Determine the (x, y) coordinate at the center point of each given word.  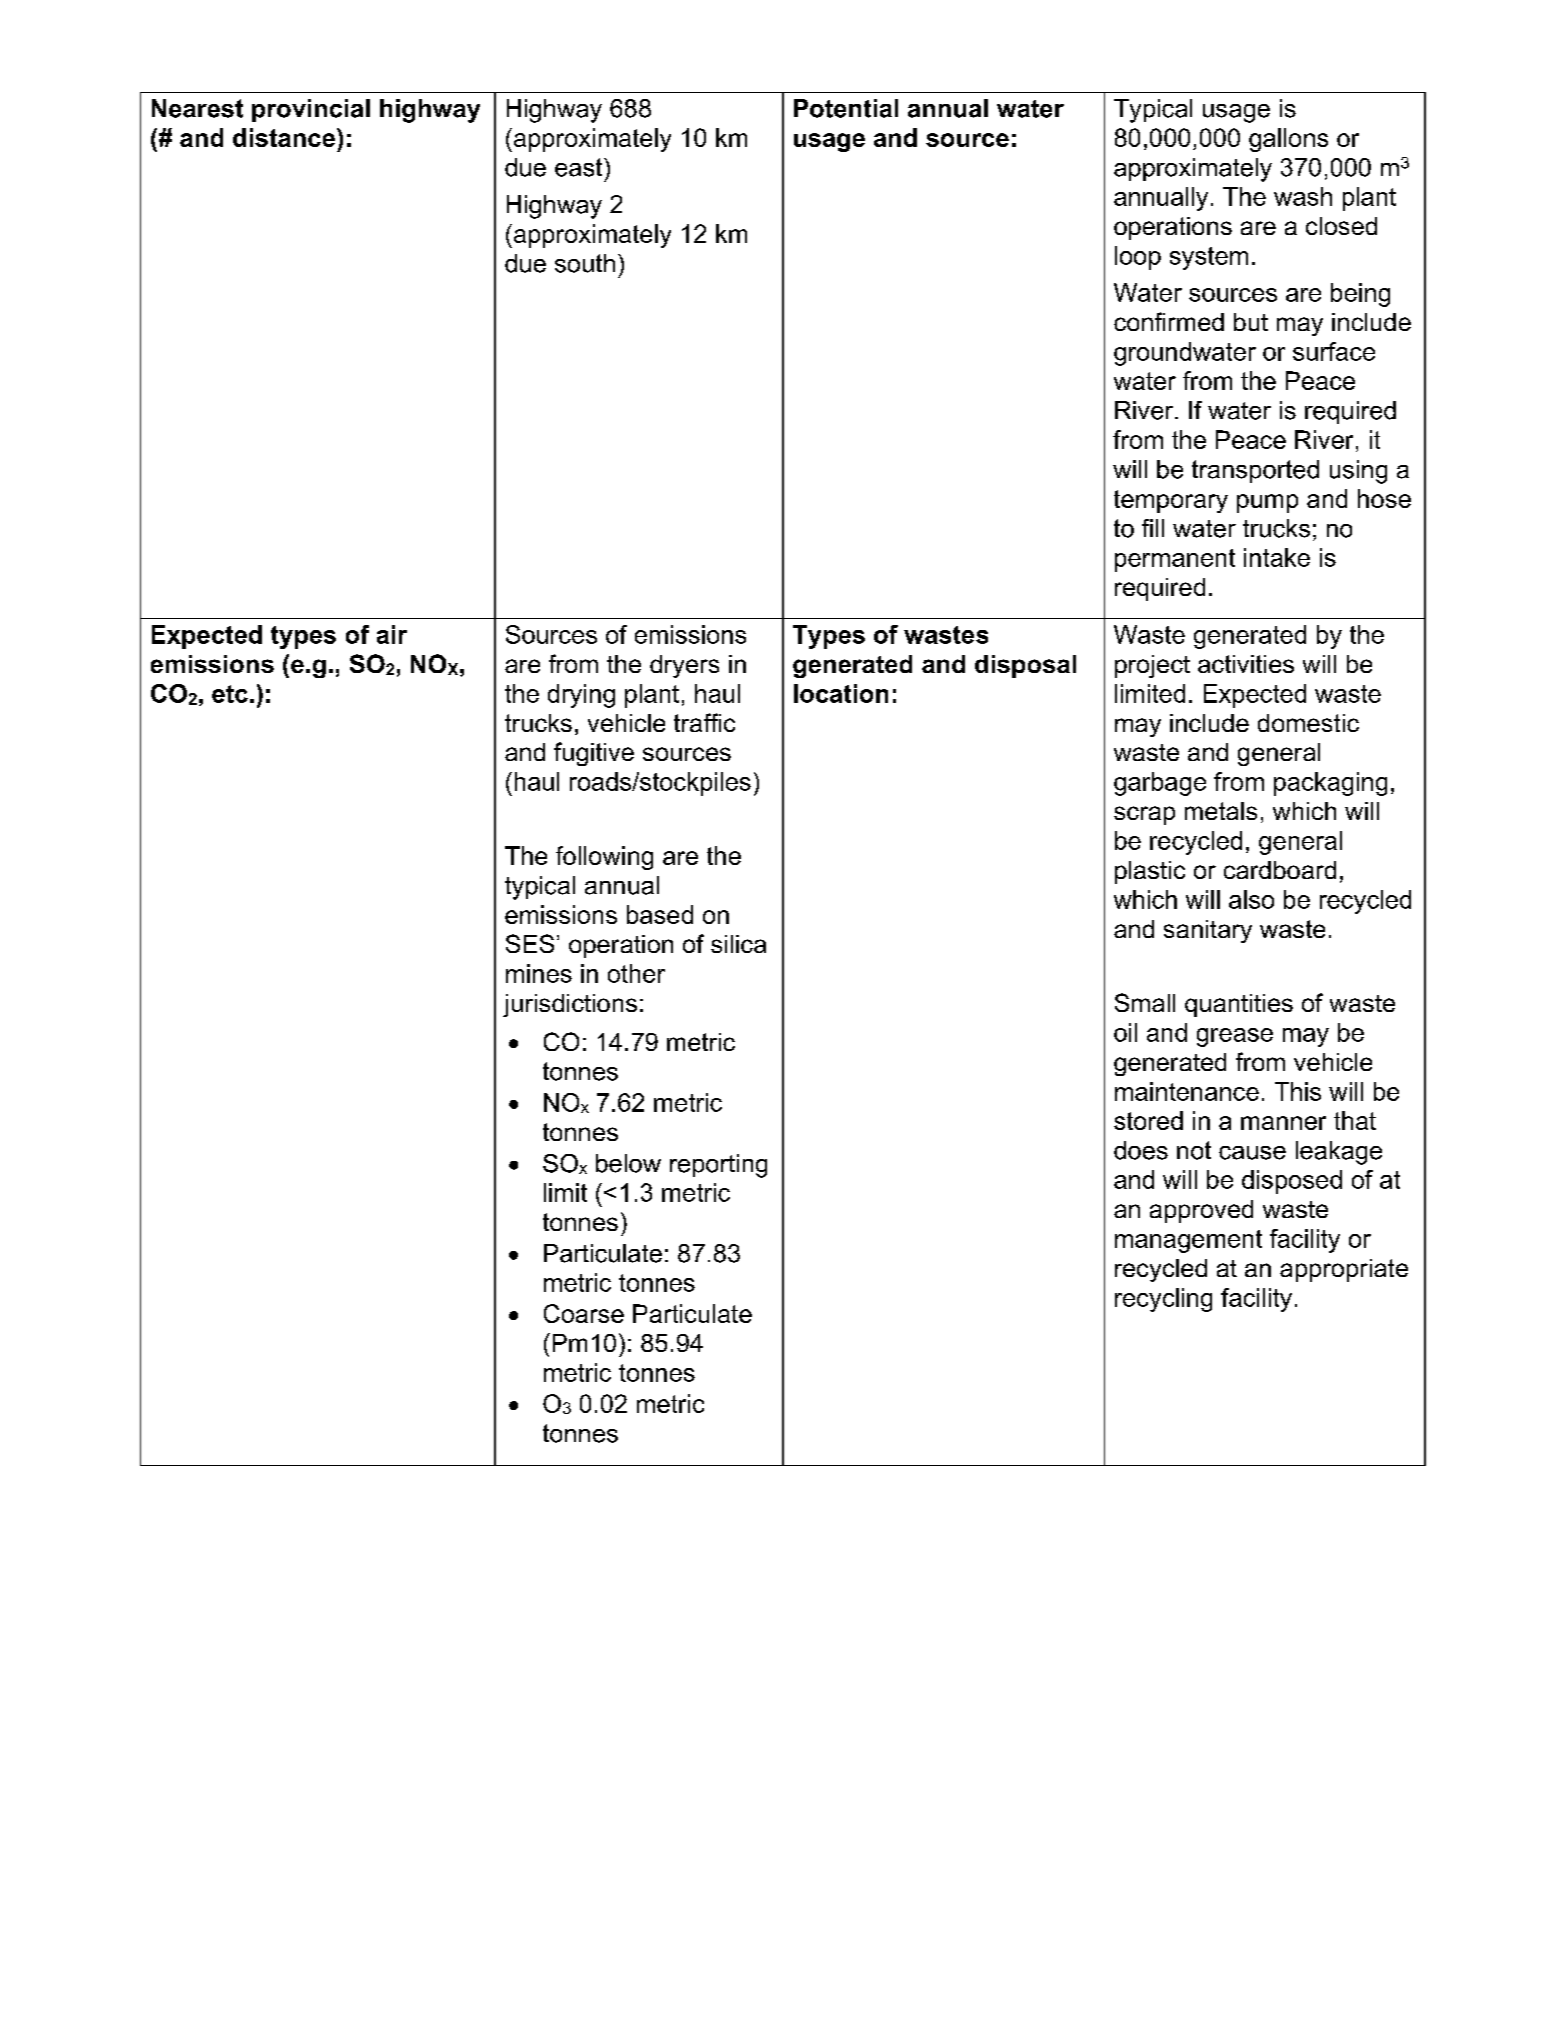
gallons (1288, 140)
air (392, 634)
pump (1267, 503)
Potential (846, 108)
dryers (684, 666)
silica (738, 944)
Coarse (584, 1313)
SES (530, 943)
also (1251, 899)
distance (284, 137)
